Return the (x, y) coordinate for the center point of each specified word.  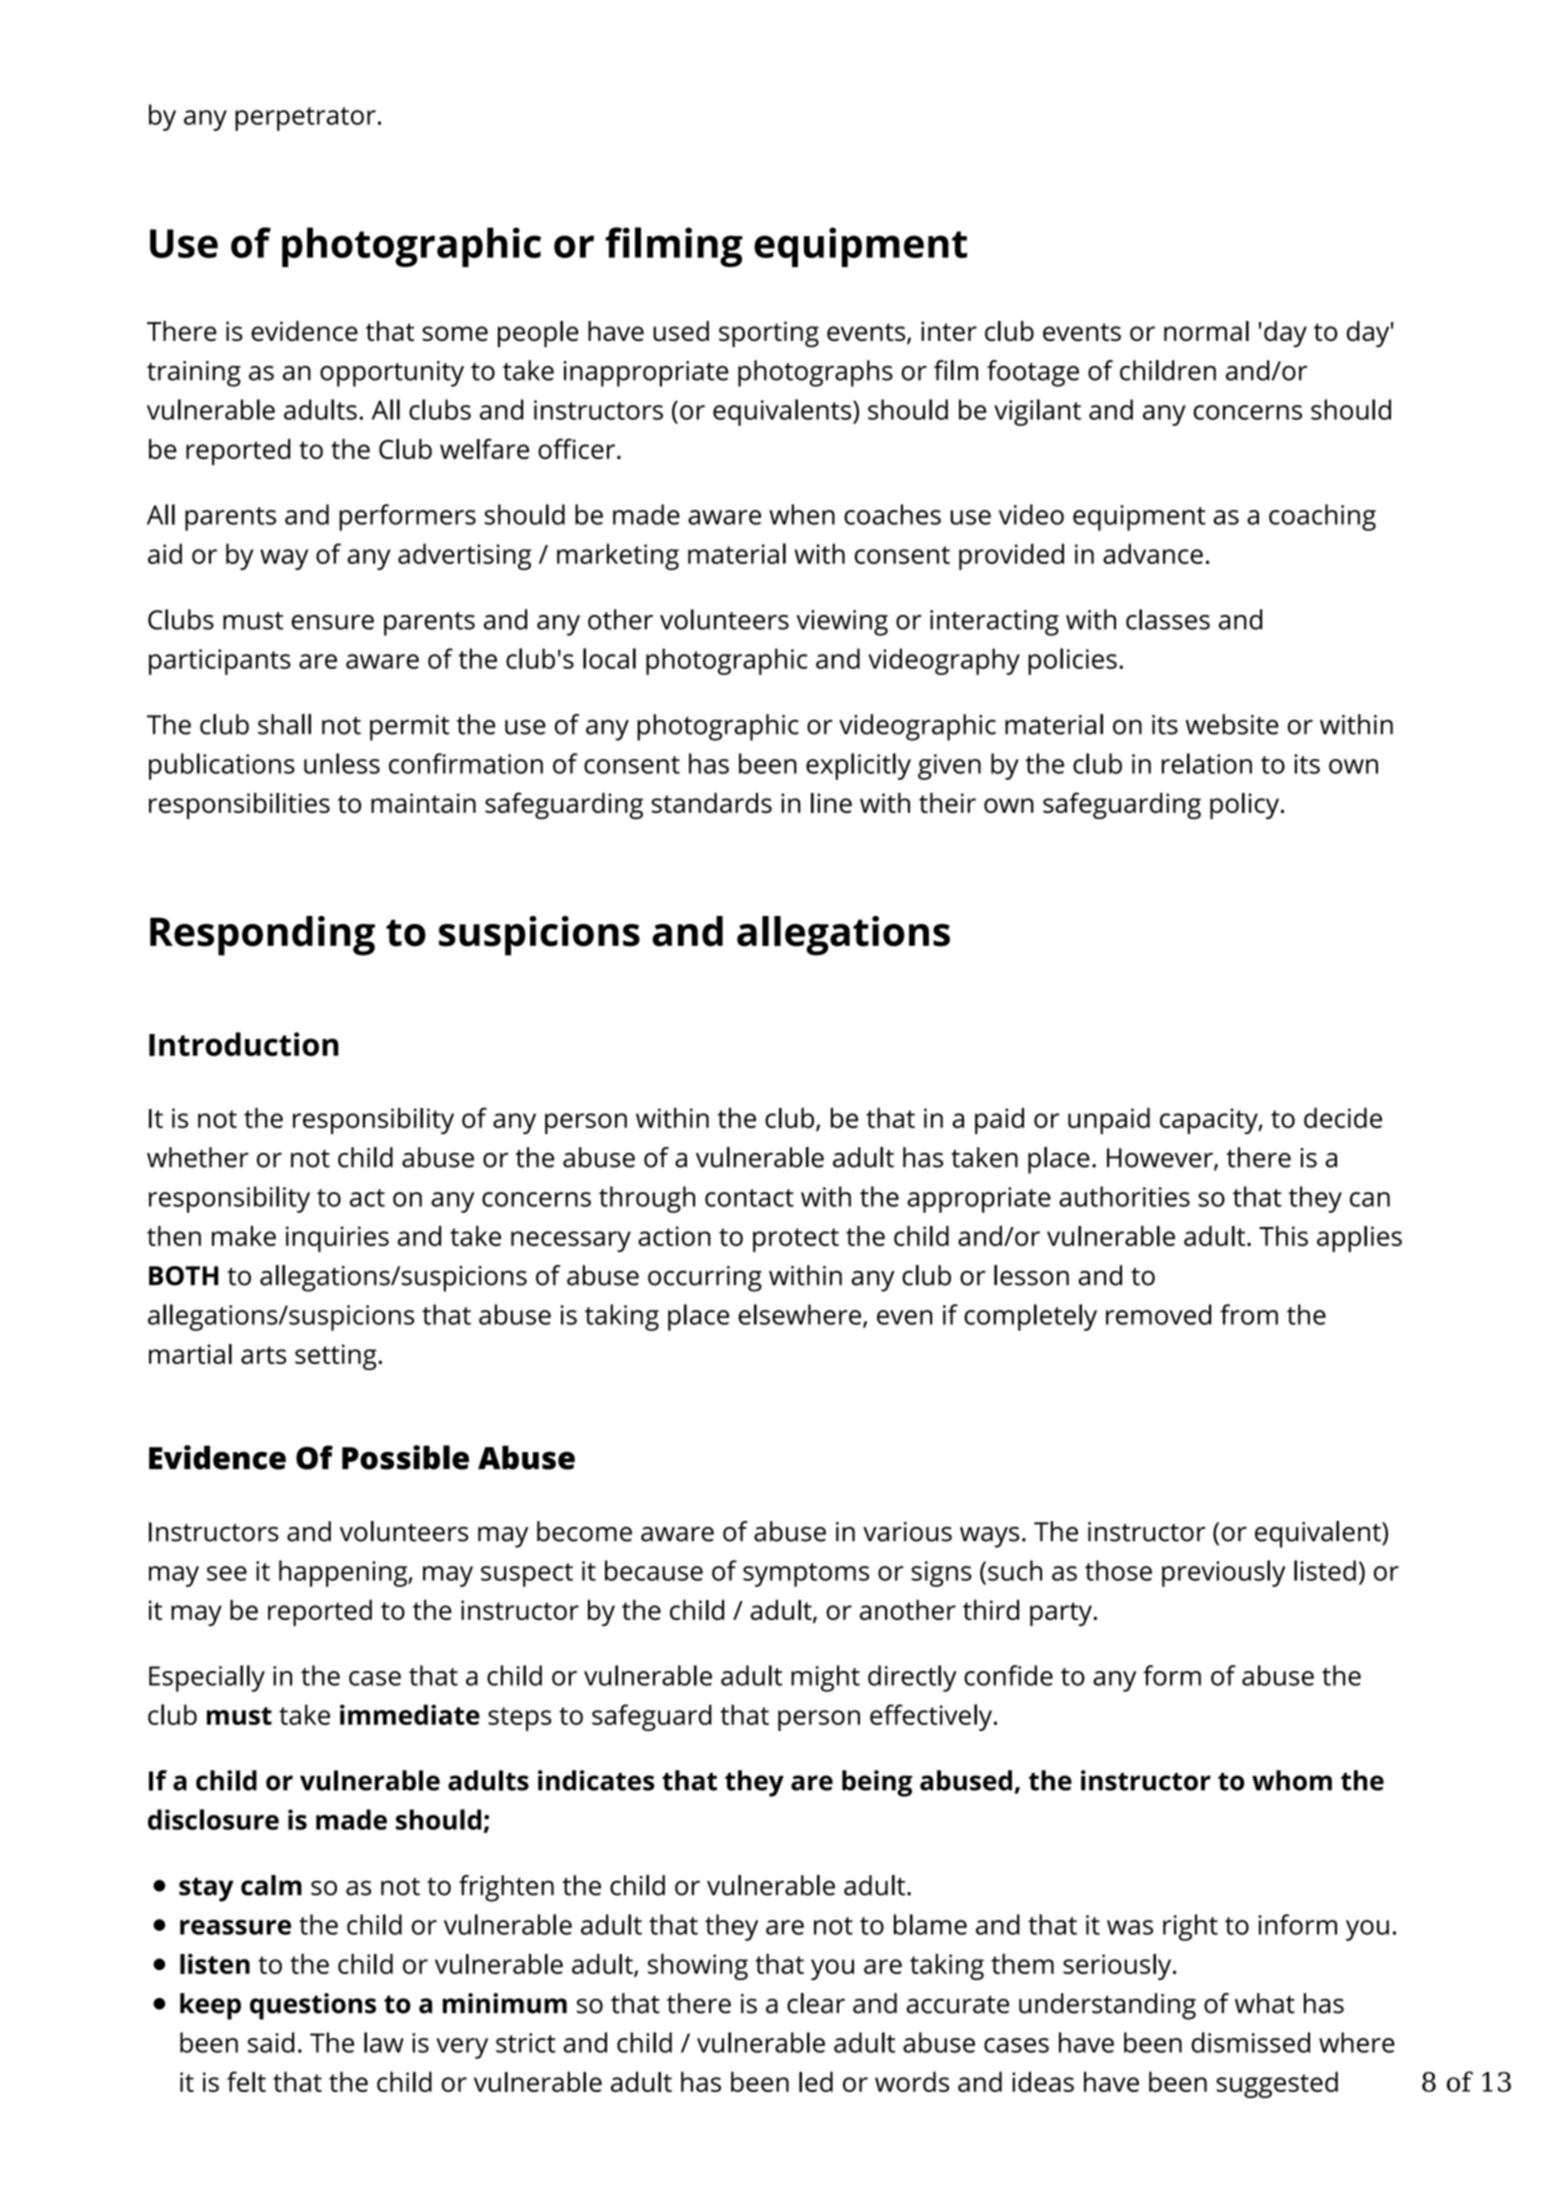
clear (816, 2003)
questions (313, 2006)
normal (1206, 331)
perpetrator (305, 119)
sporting (769, 334)
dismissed (1250, 2042)
